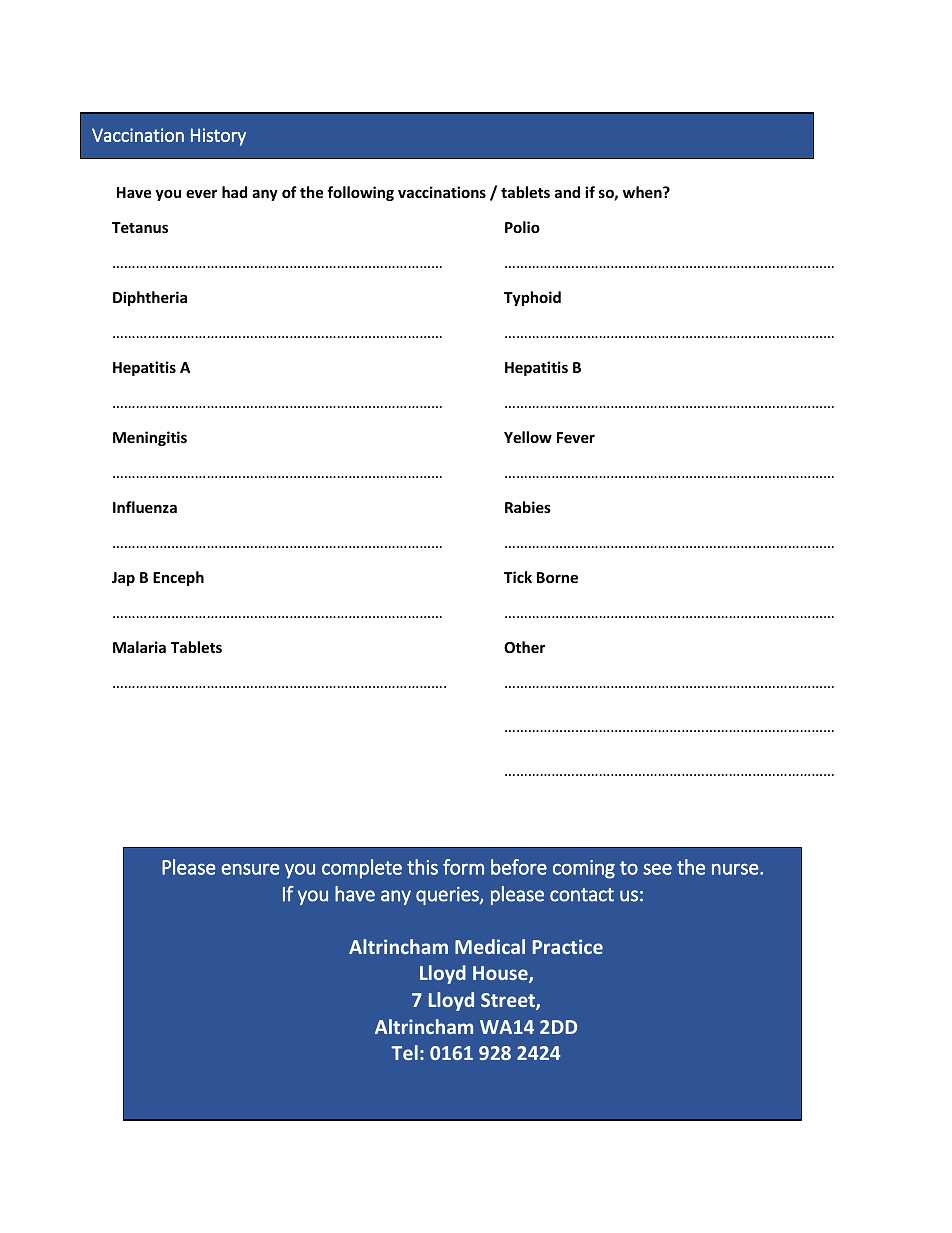 Image resolution: width=952 pixels, height=1233 pixels. Describe the element at coordinates (218, 137) in the screenshot. I see `History` at that location.
